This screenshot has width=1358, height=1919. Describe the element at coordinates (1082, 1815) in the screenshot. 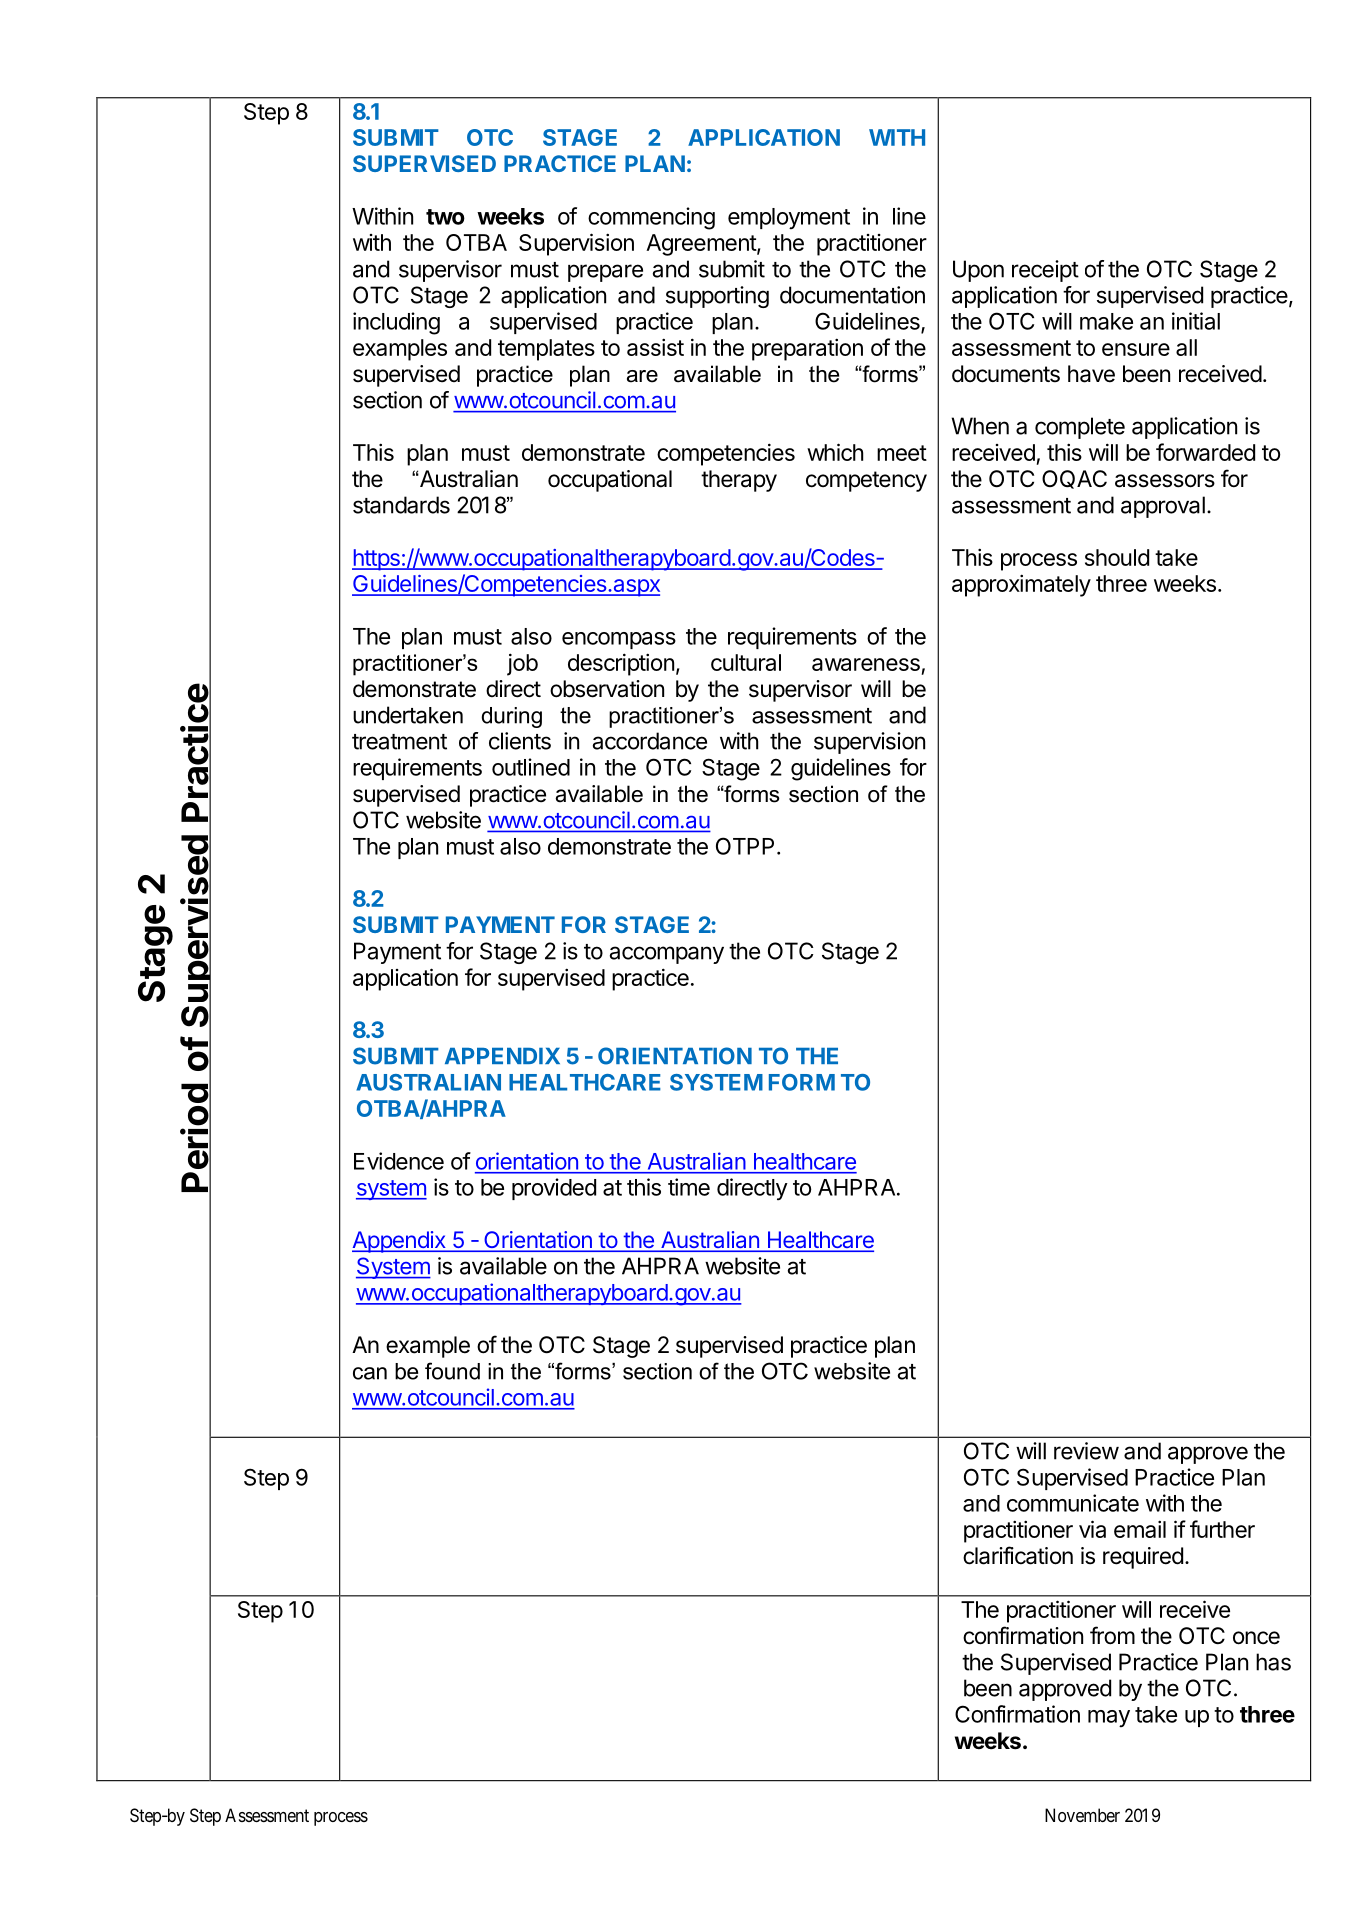

I see `November` at that location.
